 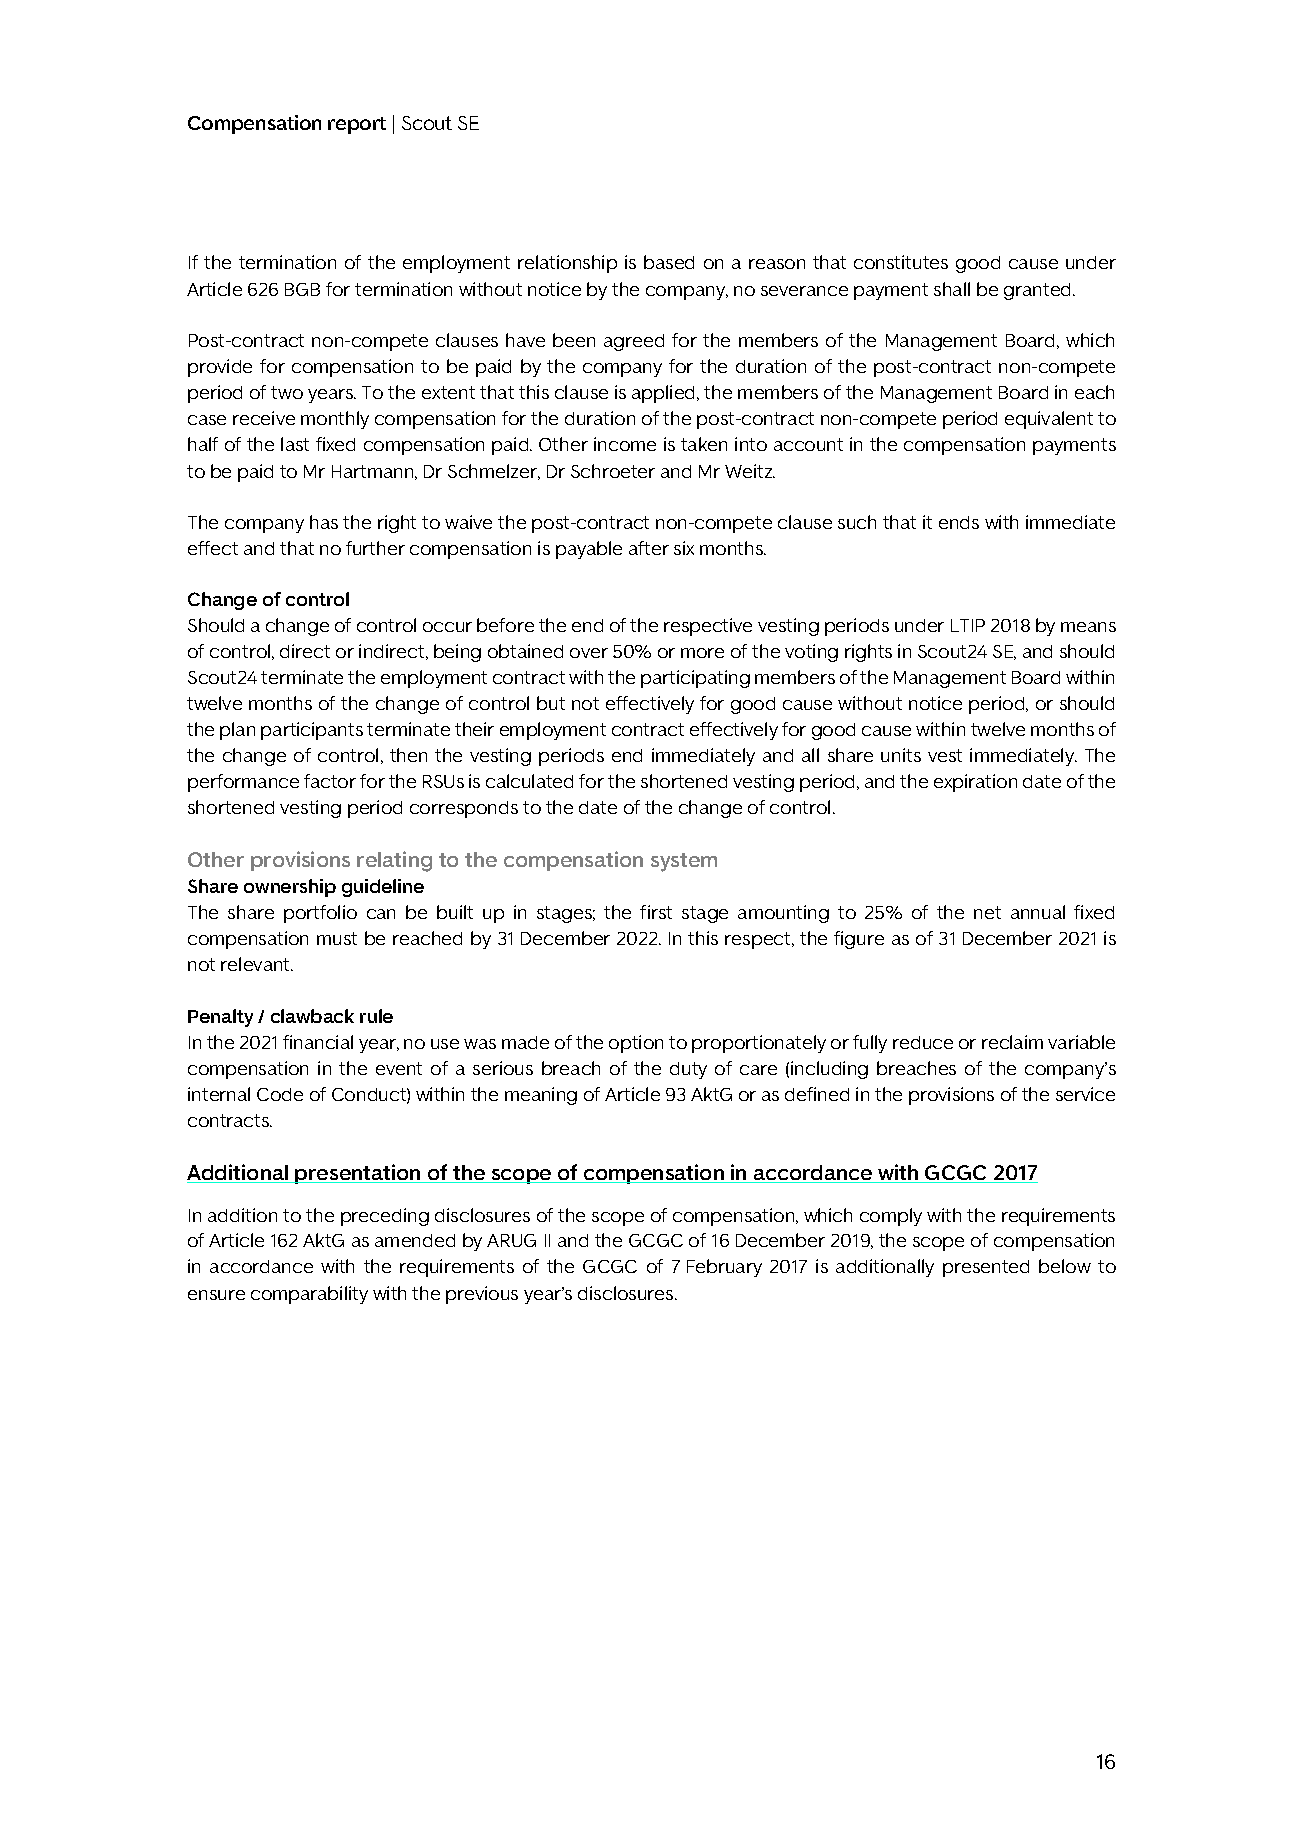 What do you see at coordinates (901, 262) in the screenshot?
I see `constitutes` at bounding box center [901, 262].
